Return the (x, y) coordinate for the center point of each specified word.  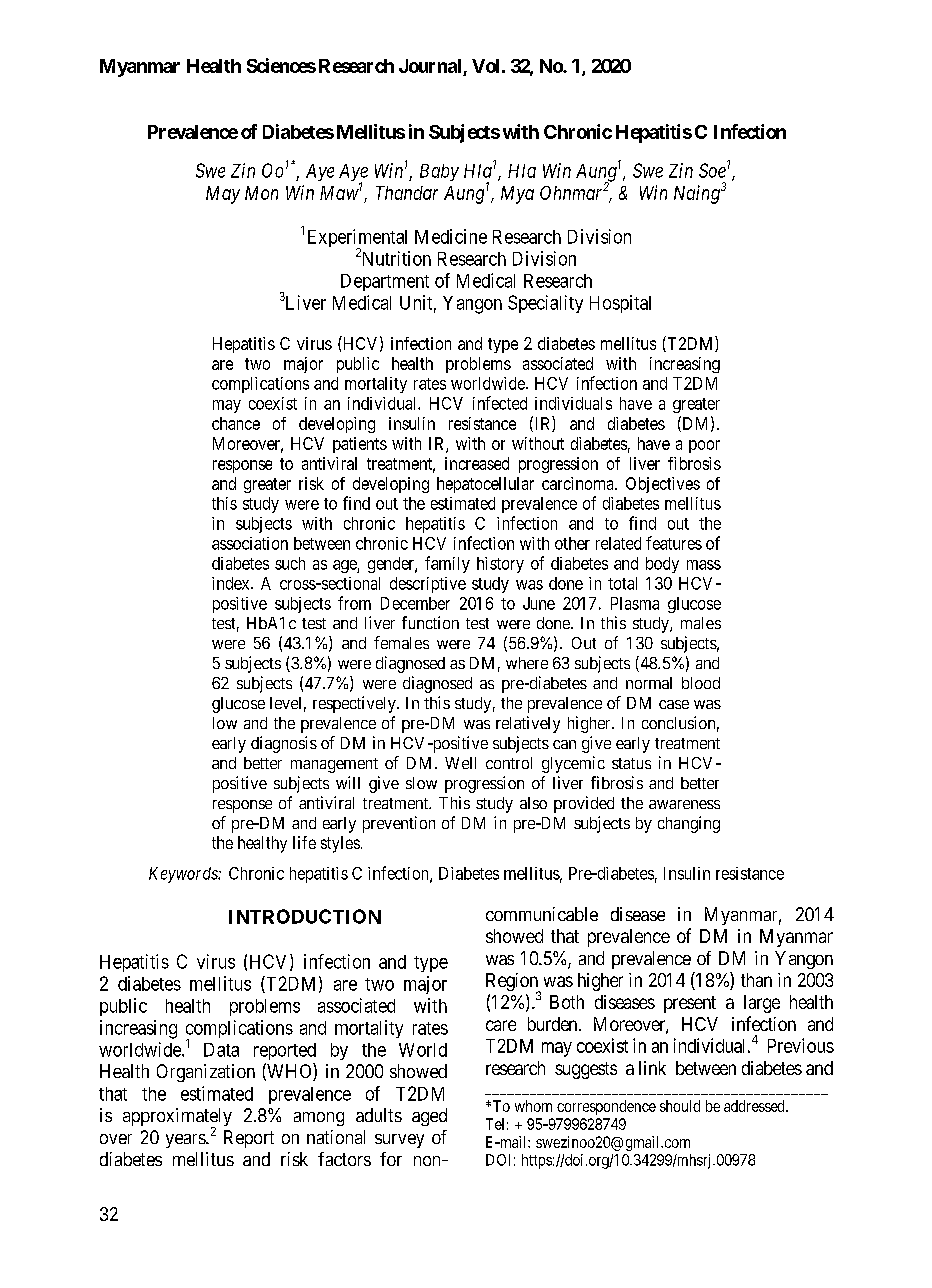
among (319, 1119)
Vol (485, 66)
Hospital (620, 304)
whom (533, 1106)
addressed (755, 1106)
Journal (431, 67)
